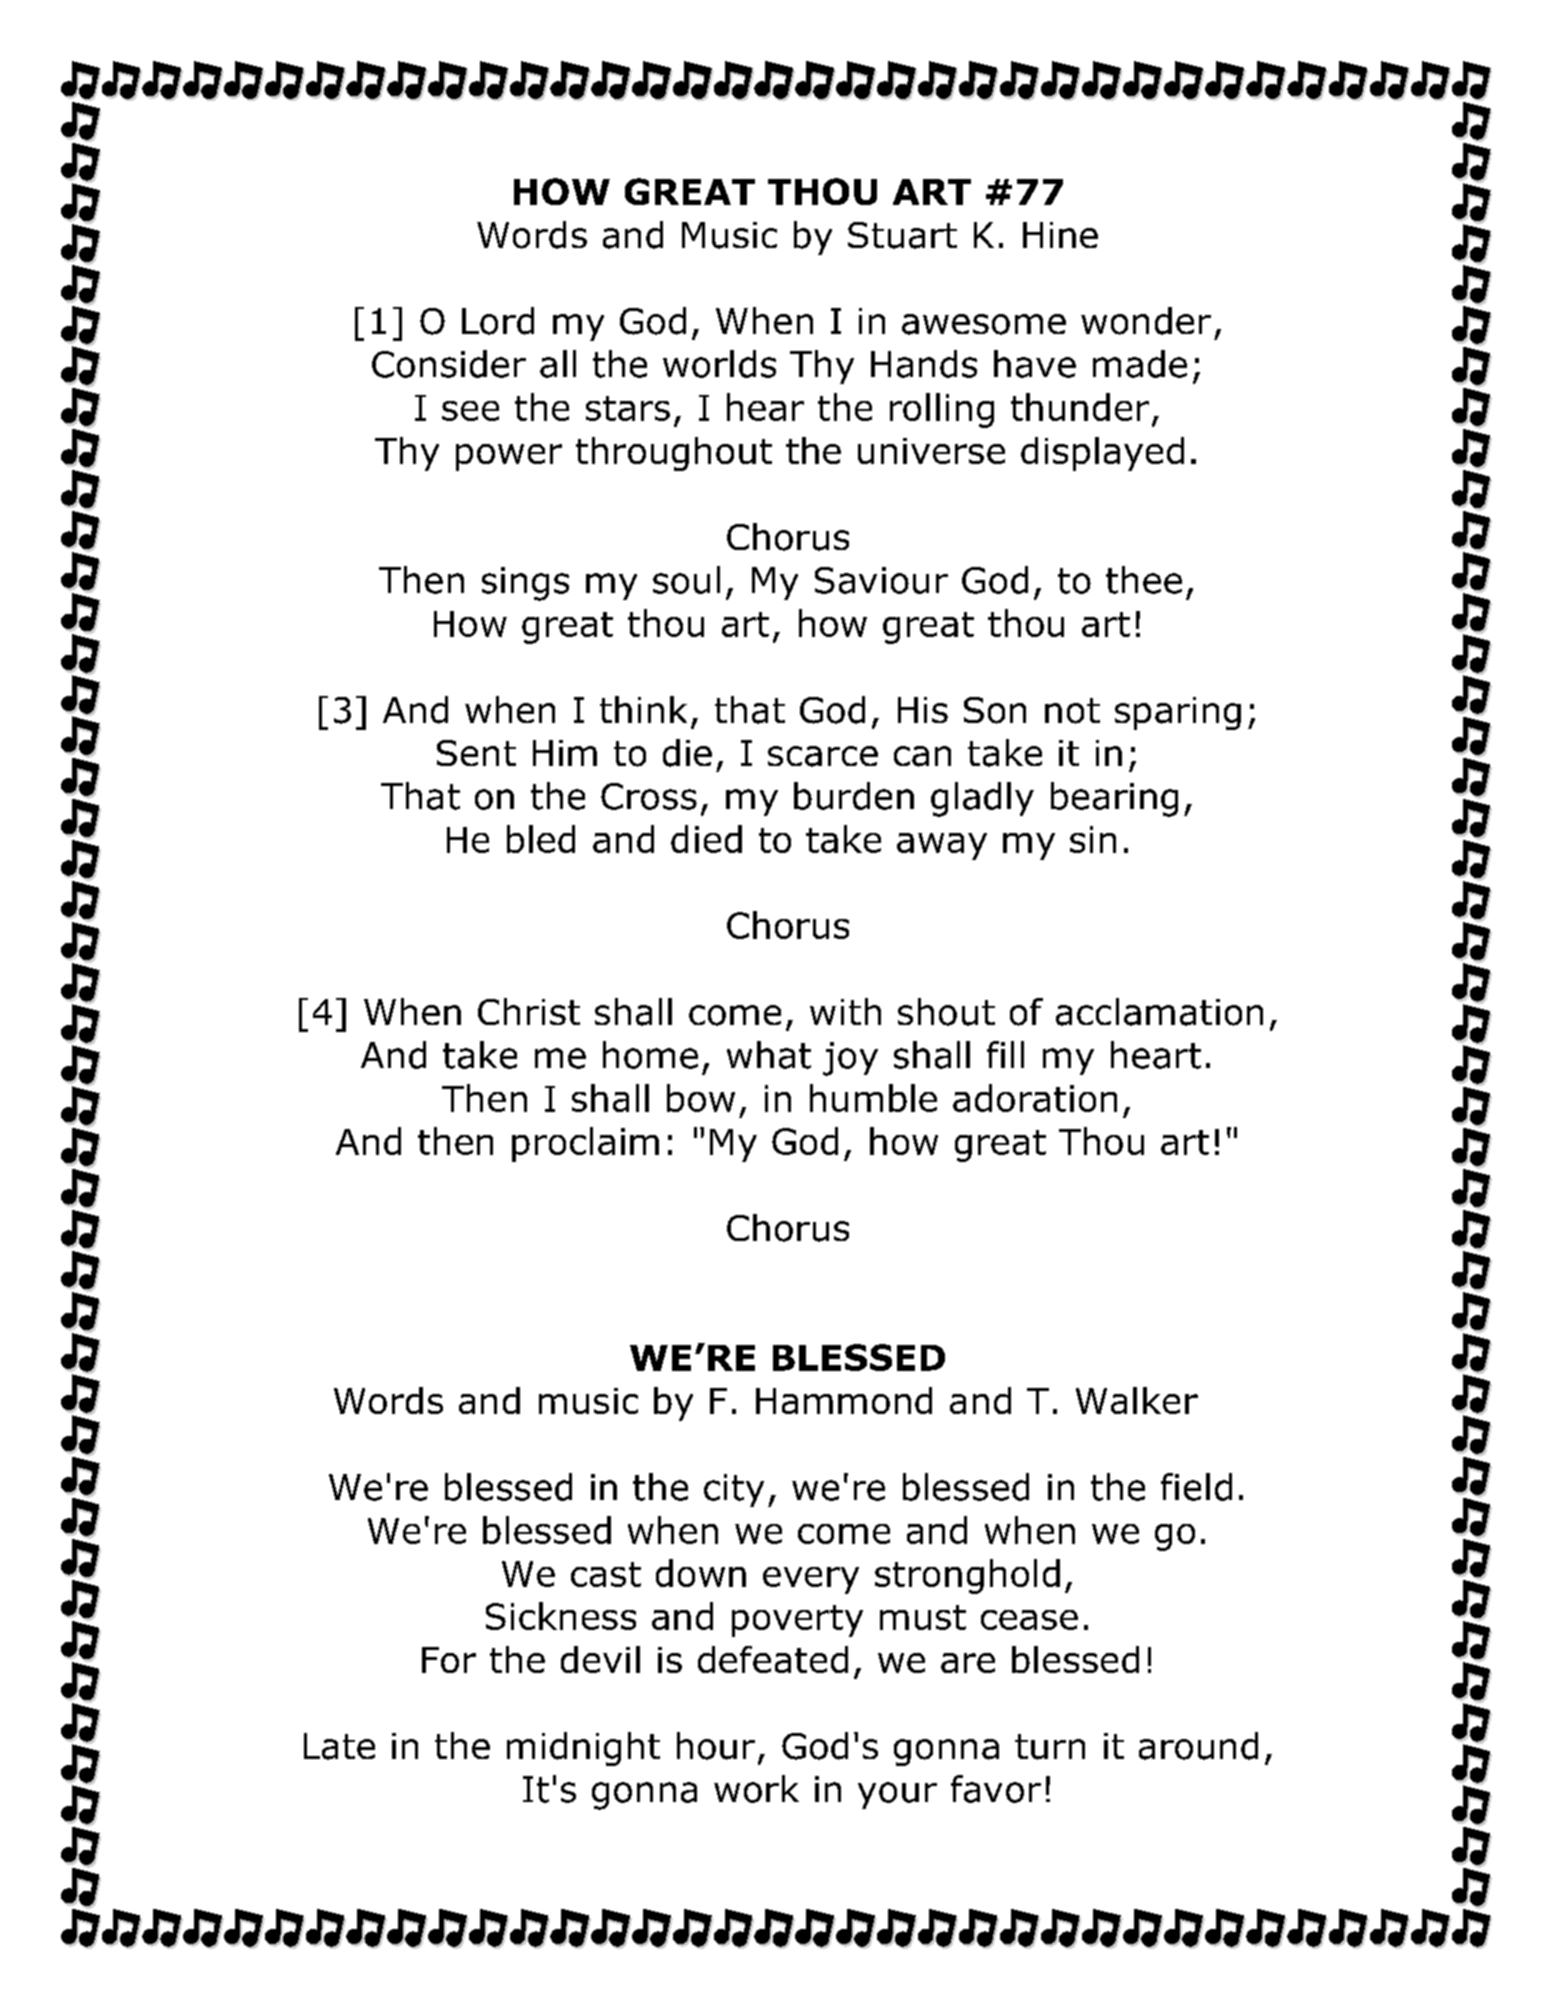 The width and height of the screenshot is (1553, 2010). Describe the element at coordinates (823, 756) in the screenshot. I see `scarce` at that location.
